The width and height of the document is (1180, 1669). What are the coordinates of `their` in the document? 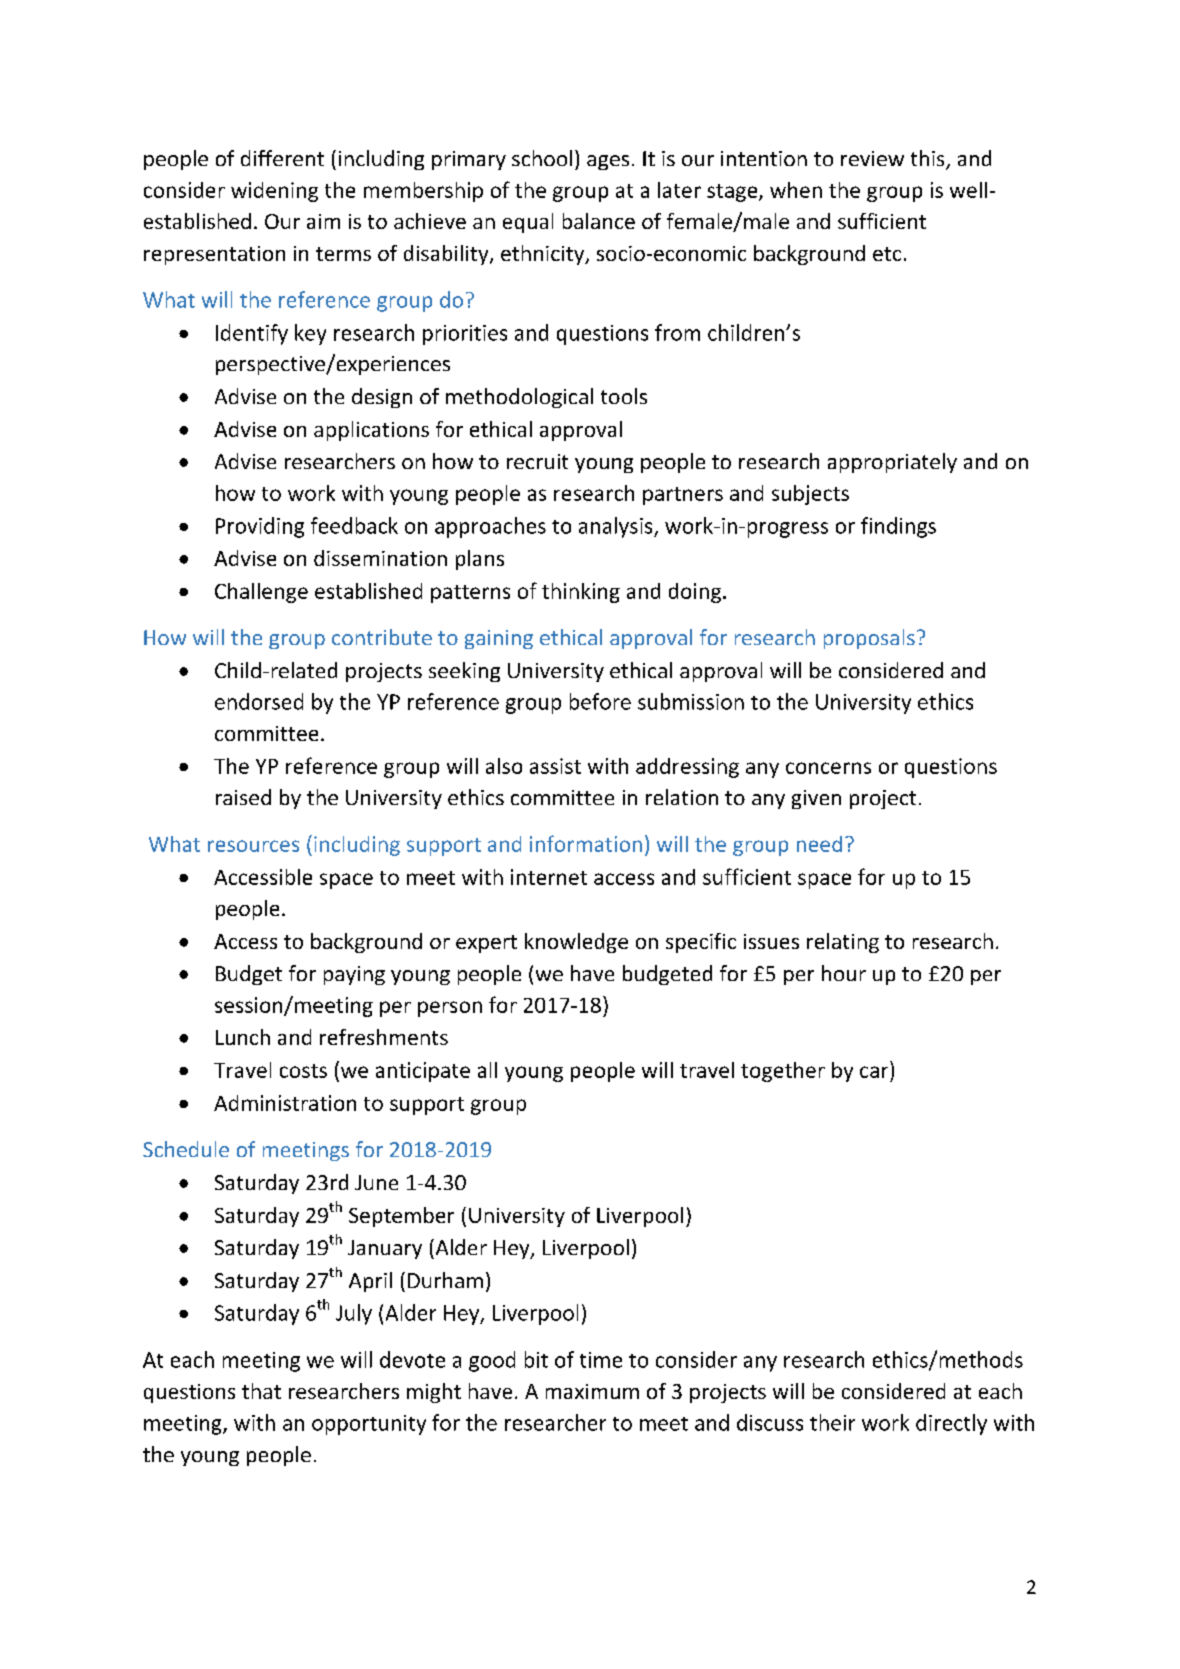 It's located at (832, 1422).
